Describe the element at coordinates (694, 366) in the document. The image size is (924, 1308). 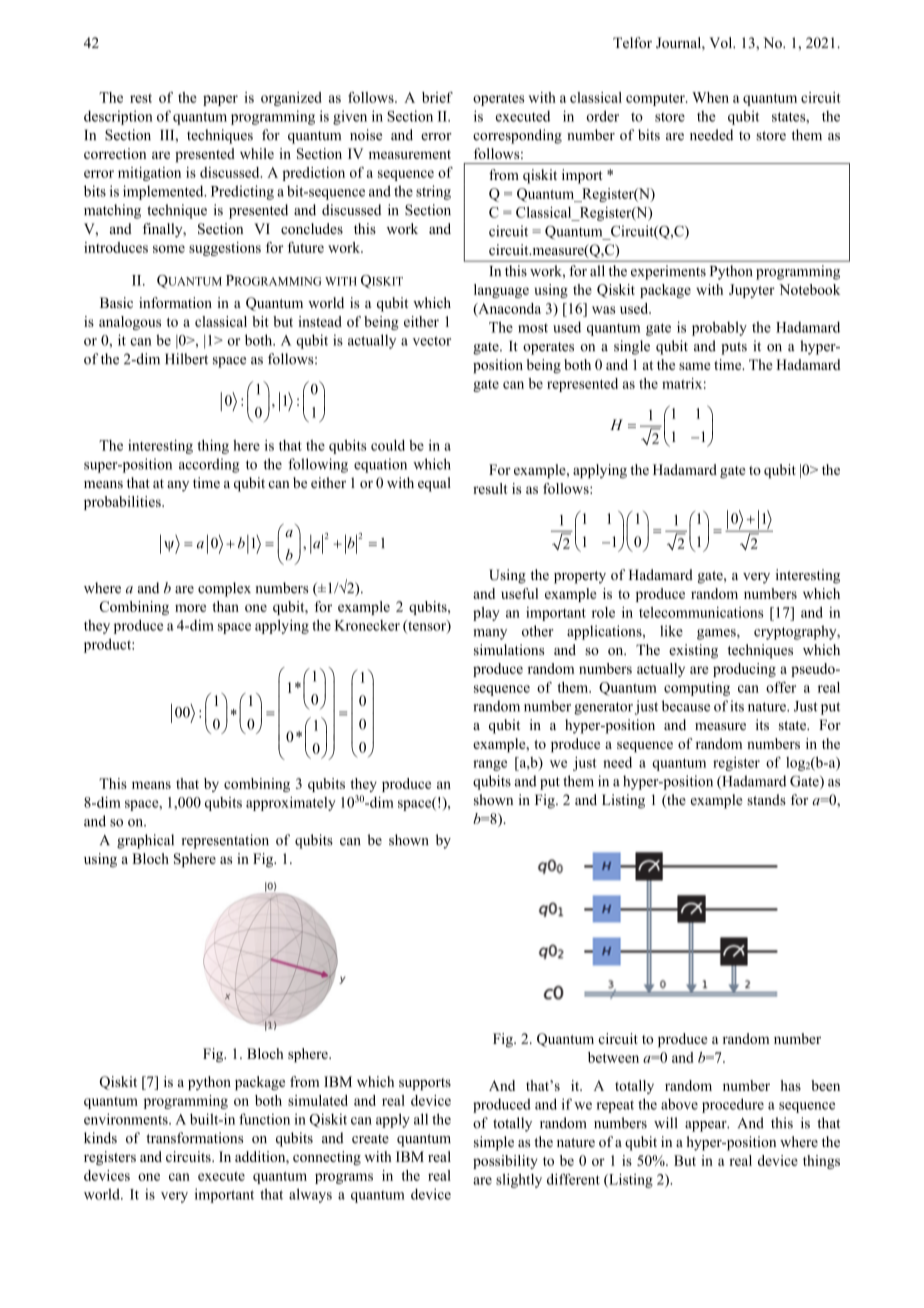
I see `same` at that location.
